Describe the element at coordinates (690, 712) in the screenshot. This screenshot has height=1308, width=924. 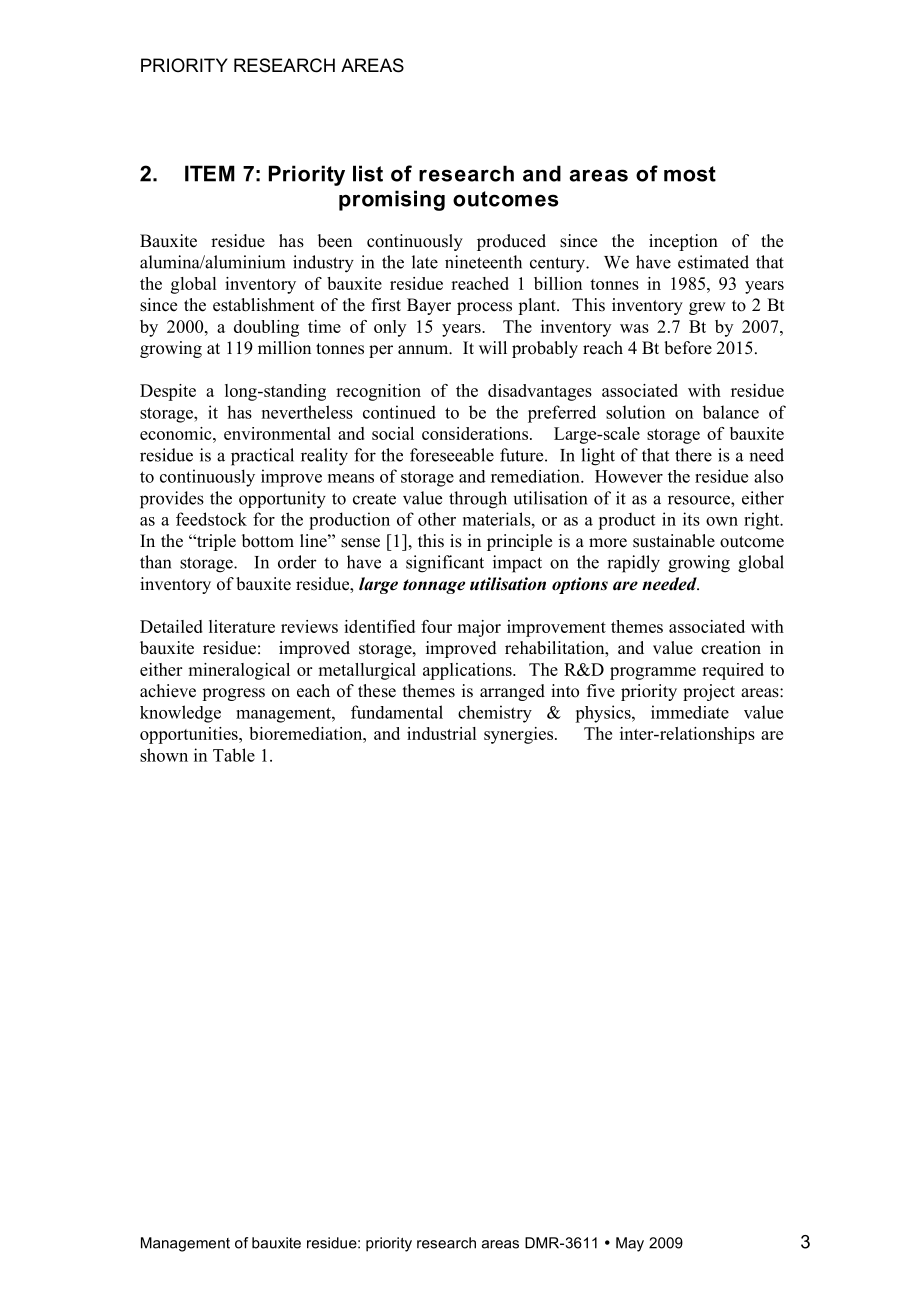
I see `immediate` at that location.
